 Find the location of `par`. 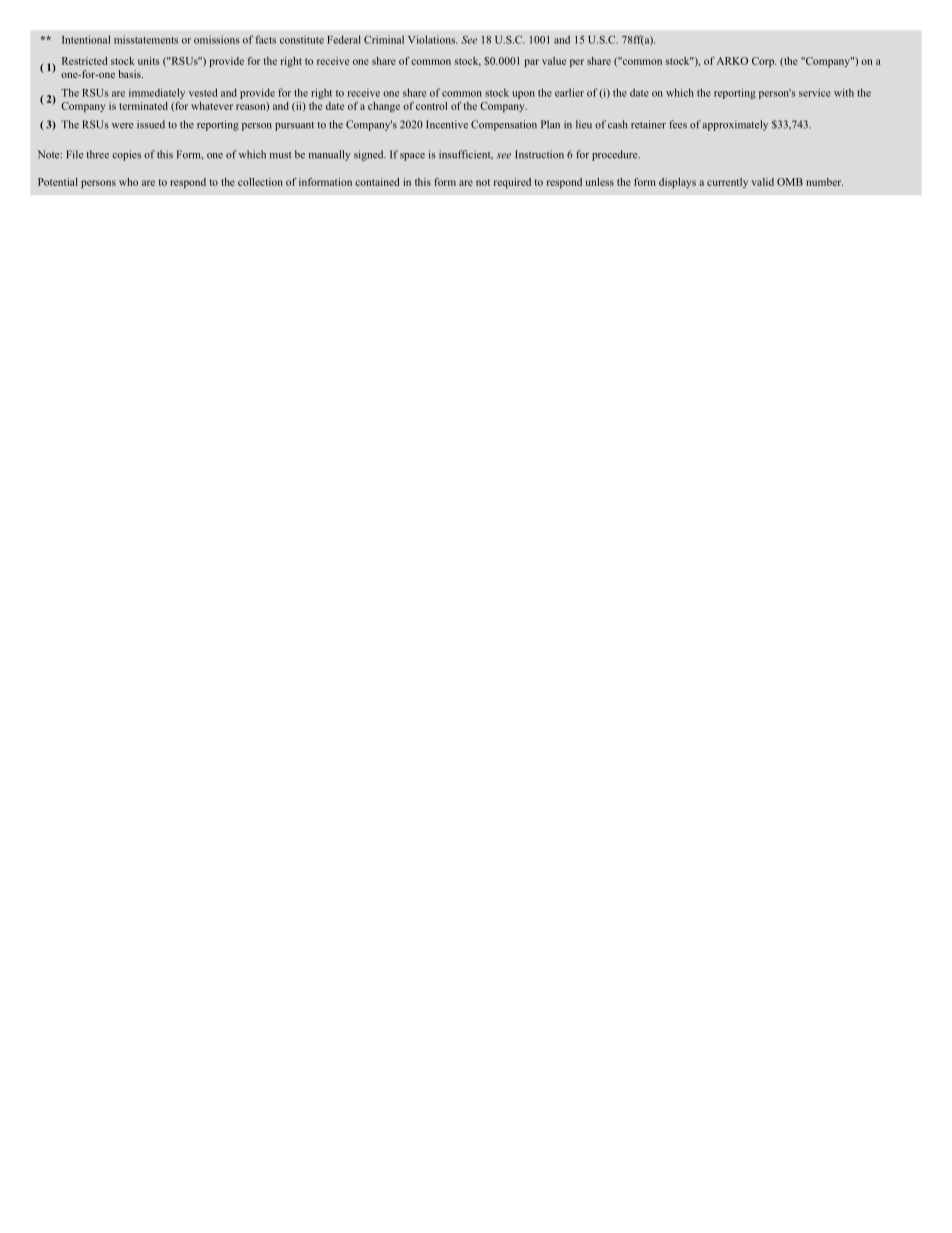

par is located at coordinates (532, 63).
